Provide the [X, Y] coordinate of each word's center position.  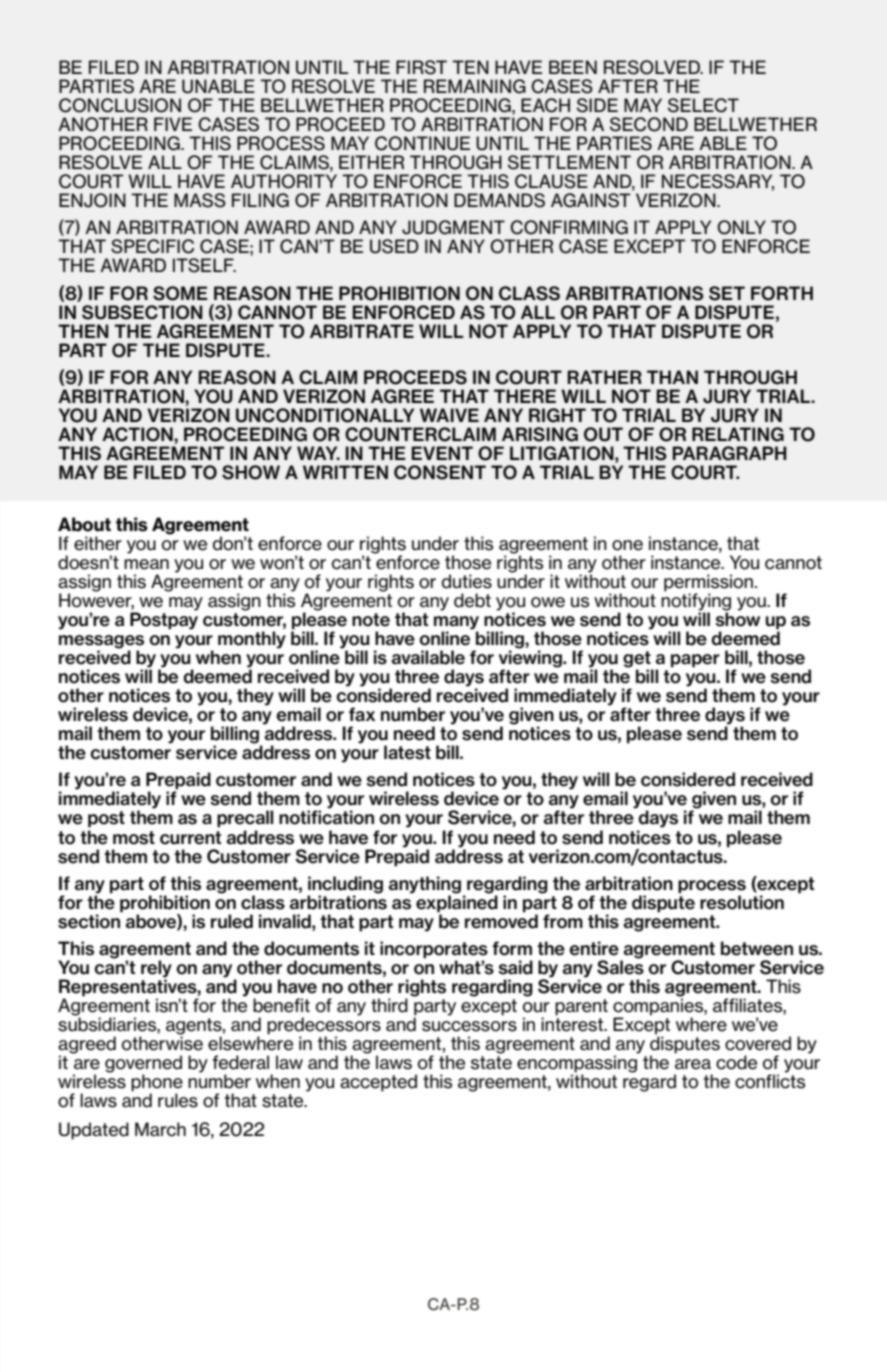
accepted [378, 1083]
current [191, 838]
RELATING [738, 434]
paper [695, 661]
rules [178, 1100]
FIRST [421, 67]
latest [407, 752]
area [693, 1064]
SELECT [703, 105]
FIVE [173, 124]
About [84, 524]
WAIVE [449, 415]
